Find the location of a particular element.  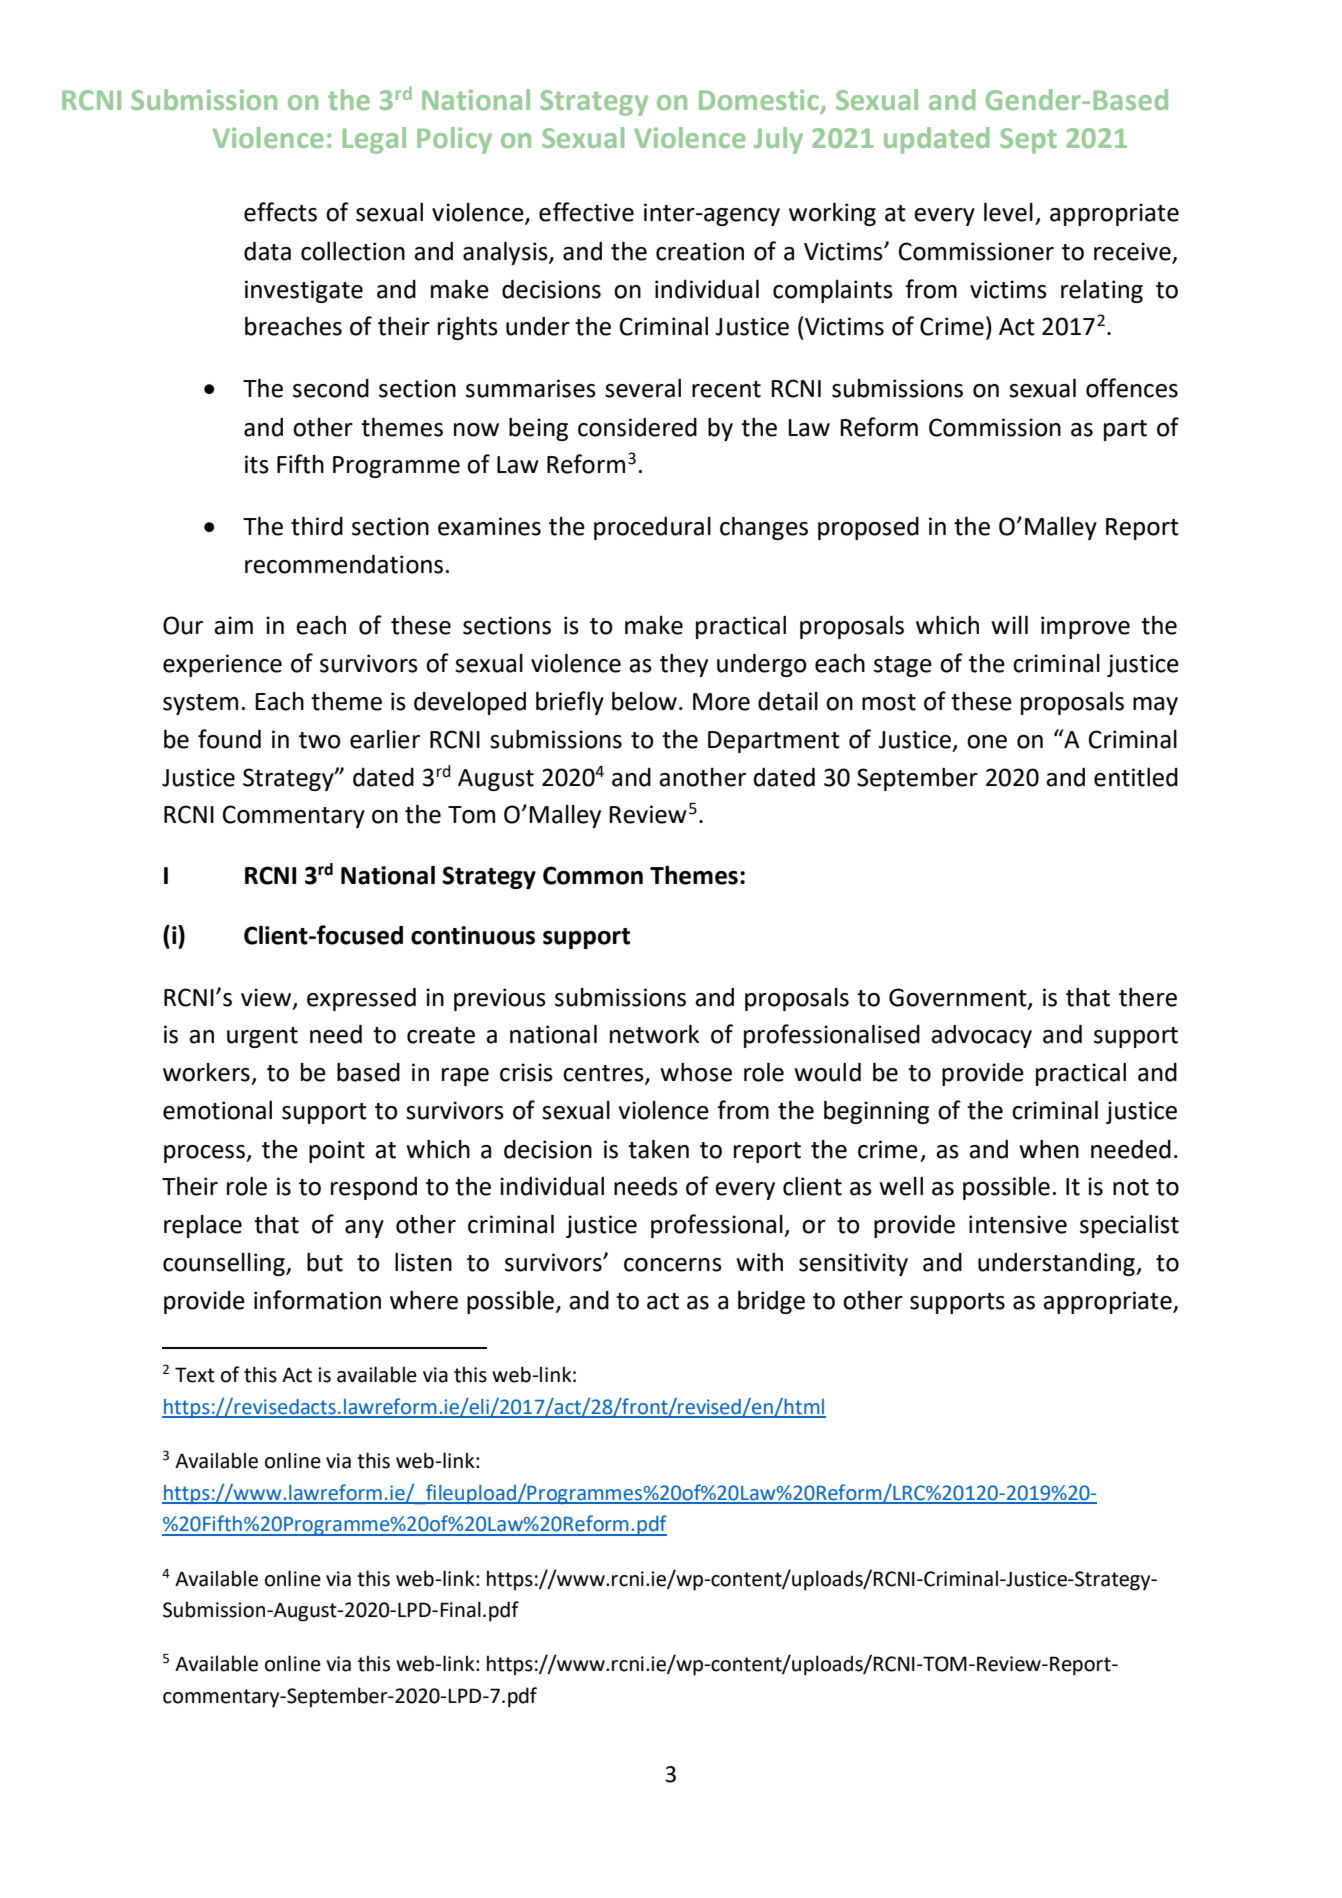

found is located at coordinates (229, 739).
